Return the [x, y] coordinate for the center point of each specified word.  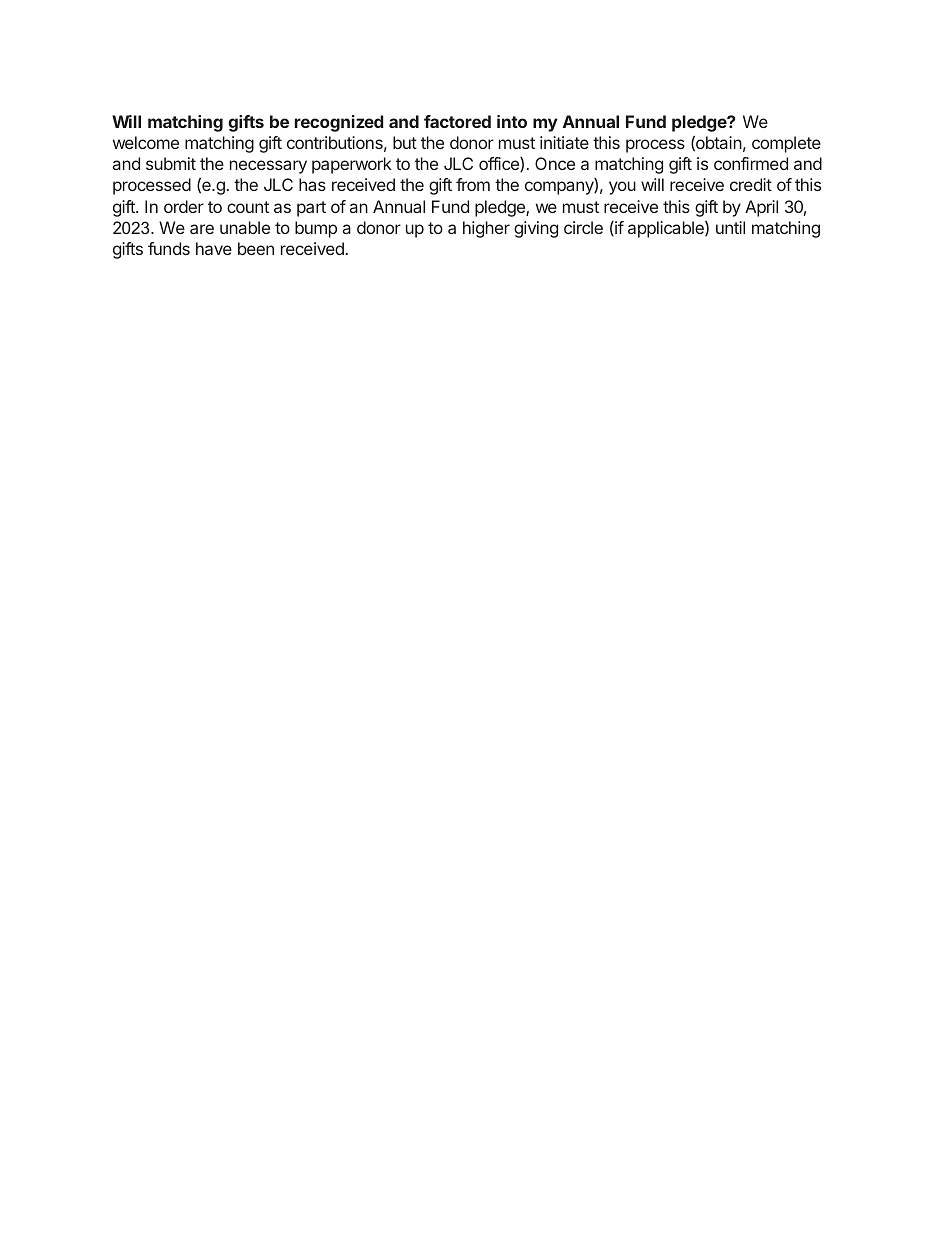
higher [486, 229]
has [312, 184]
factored [457, 121]
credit [751, 184]
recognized [339, 123]
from [473, 184]
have [214, 248]
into [512, 121]
